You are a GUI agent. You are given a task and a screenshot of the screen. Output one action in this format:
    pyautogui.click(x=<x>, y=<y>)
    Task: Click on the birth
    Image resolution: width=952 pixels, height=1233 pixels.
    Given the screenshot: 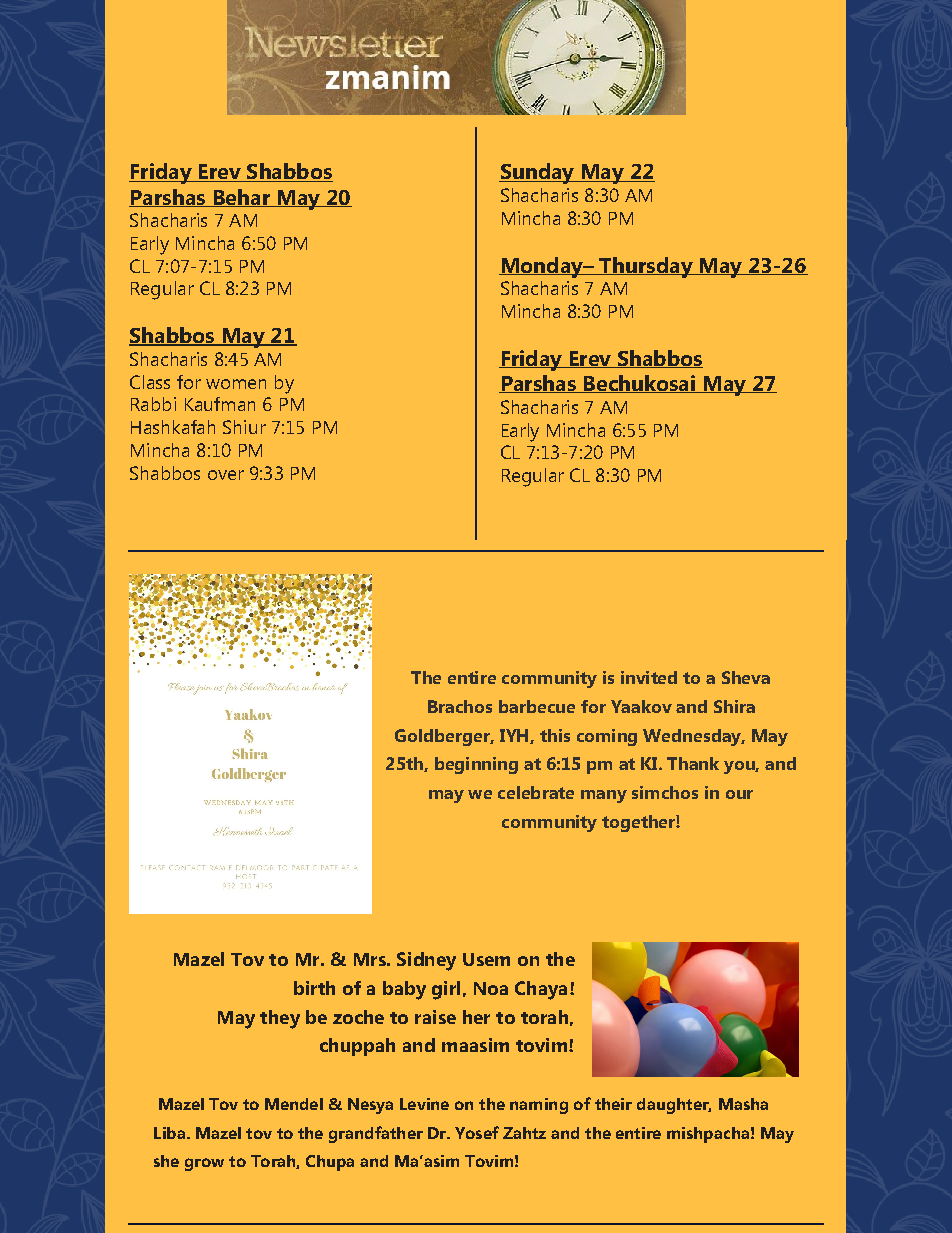 What is the action you would take?
    pyautogui.click(x=314, y=988)
